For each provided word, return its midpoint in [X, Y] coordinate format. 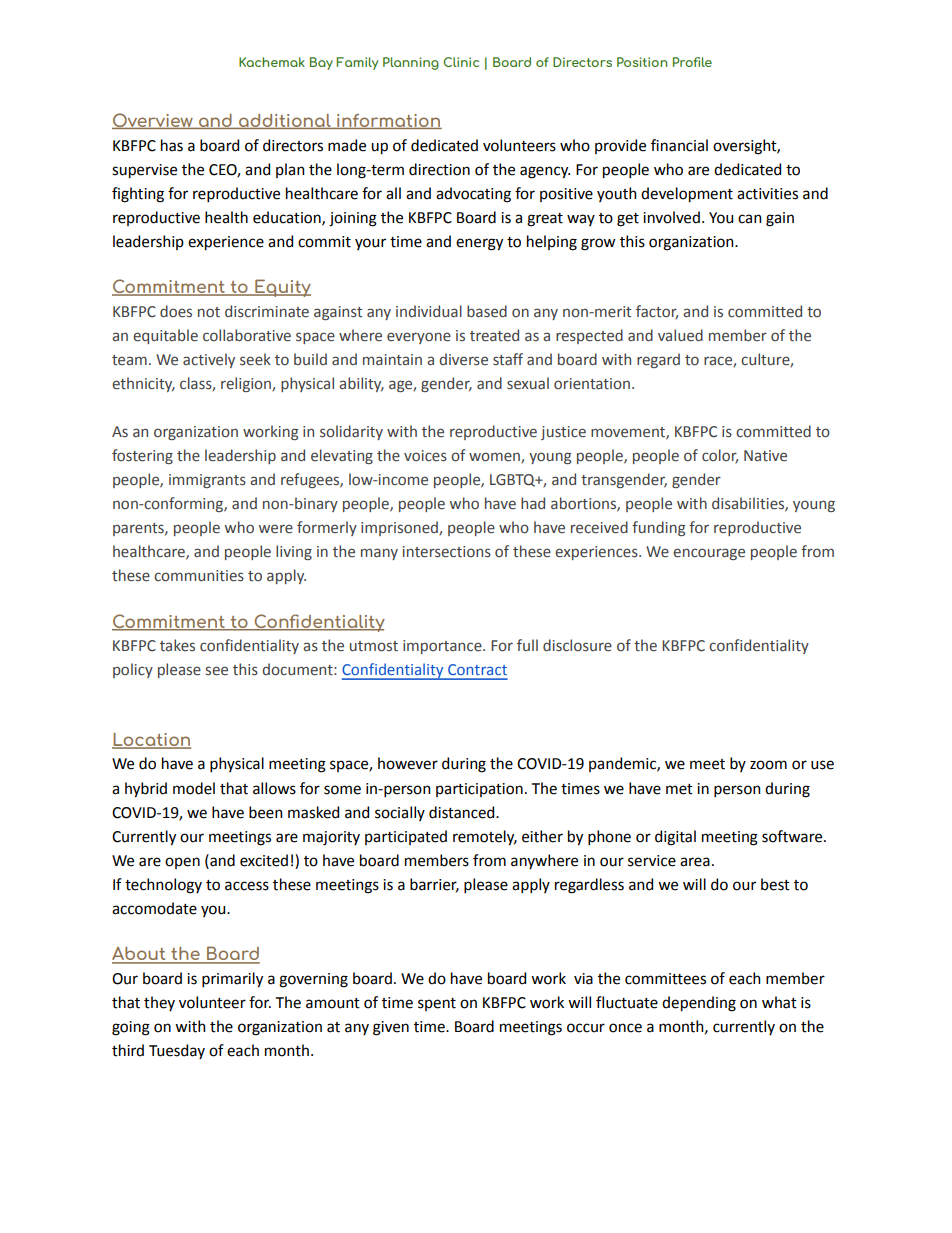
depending [699, 1004]
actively [209, 360]
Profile [692, 62]
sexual [528, 383]
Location [151, 740]
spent [437, 1004]
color [720, 456]
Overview [153, 121]
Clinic [461, 62]
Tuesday [177, 1051]
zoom [768, 765]
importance [443, 647]
